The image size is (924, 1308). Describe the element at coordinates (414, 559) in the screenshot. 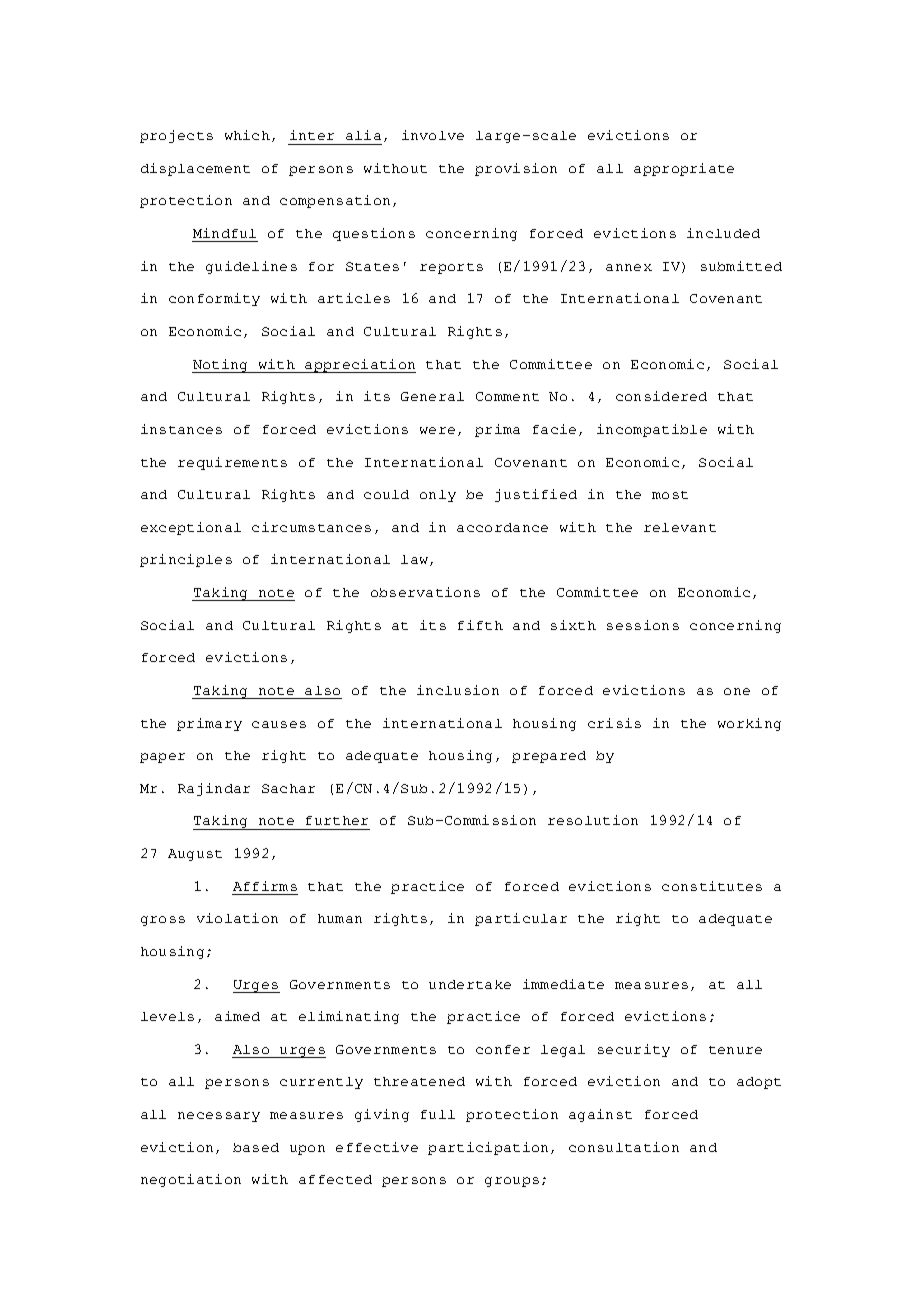

I see `law` at that location.
